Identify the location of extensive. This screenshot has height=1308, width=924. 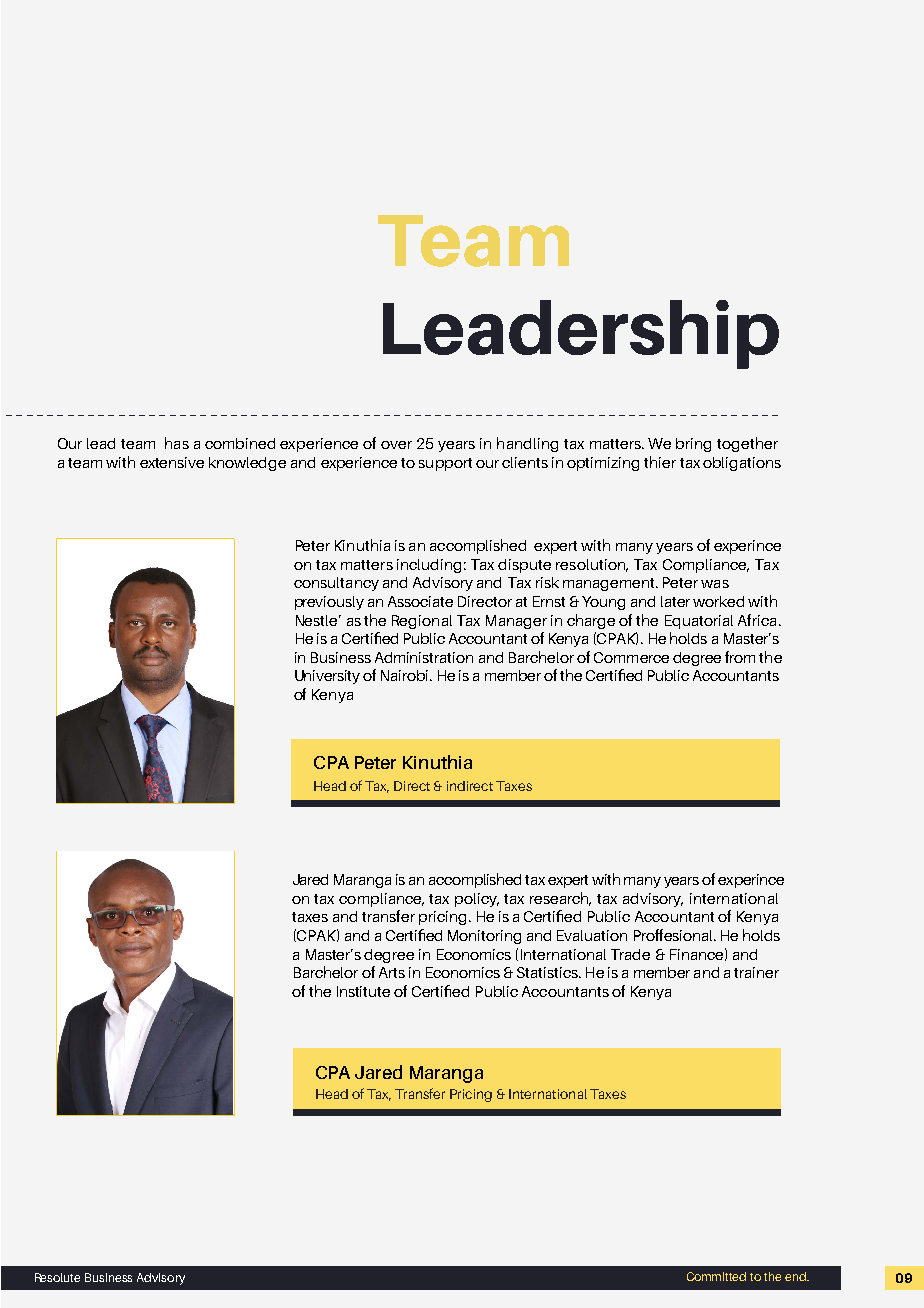
(172, 462).
